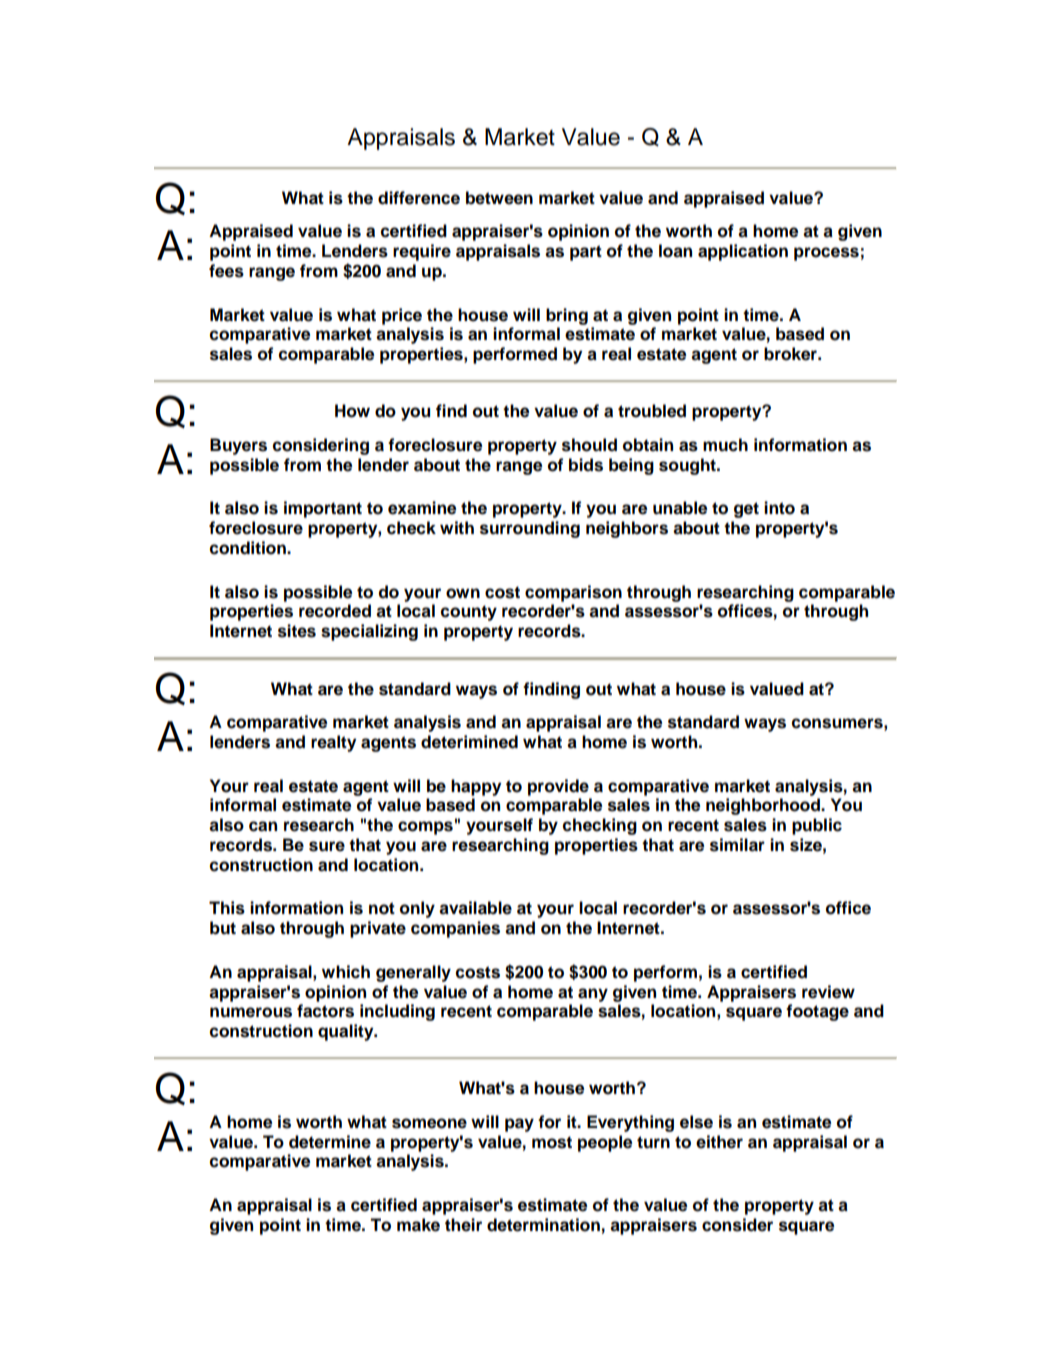  I want to click on between, so click(499, 198).
